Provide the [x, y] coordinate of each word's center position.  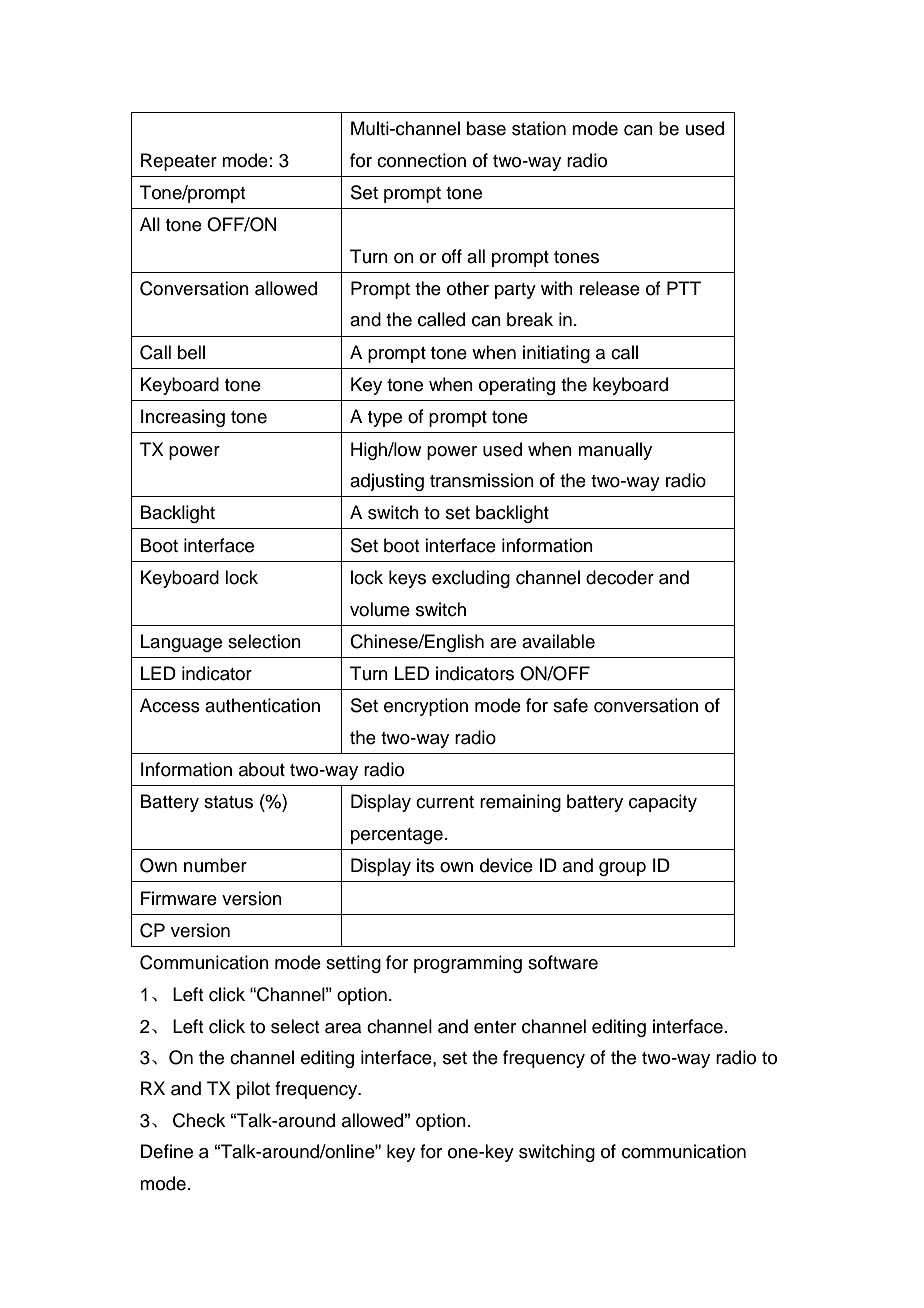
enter [495, 1027]
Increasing [183, 418]
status [228, 802]
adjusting [387, 482]
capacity [663, 803]
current [445, 802]
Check [199, 1120]
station [539, 128]
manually [615, 451]
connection [421, 160]
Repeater [179, 162]
